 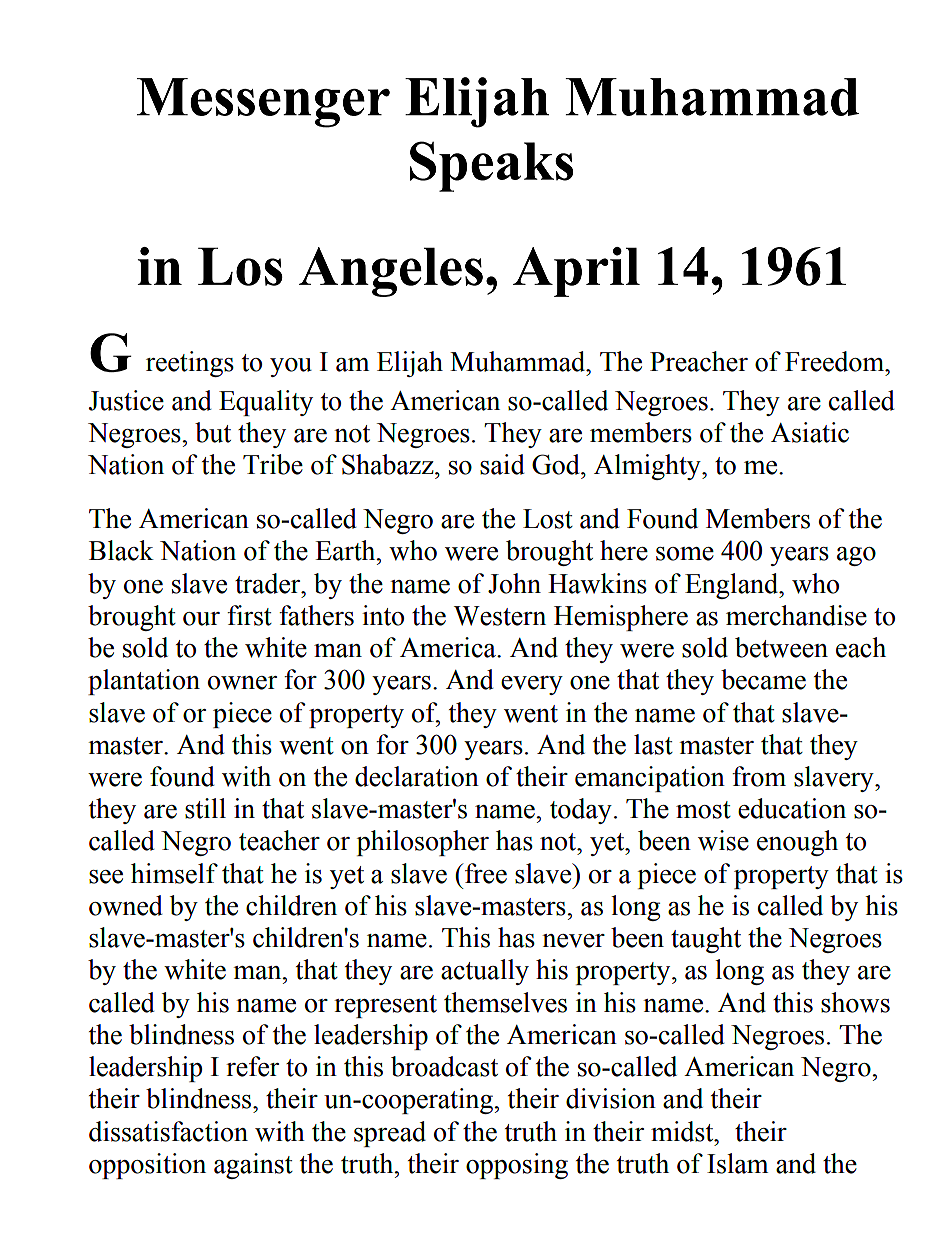 I want to click on Messenger, so click(x=263, y=103).
